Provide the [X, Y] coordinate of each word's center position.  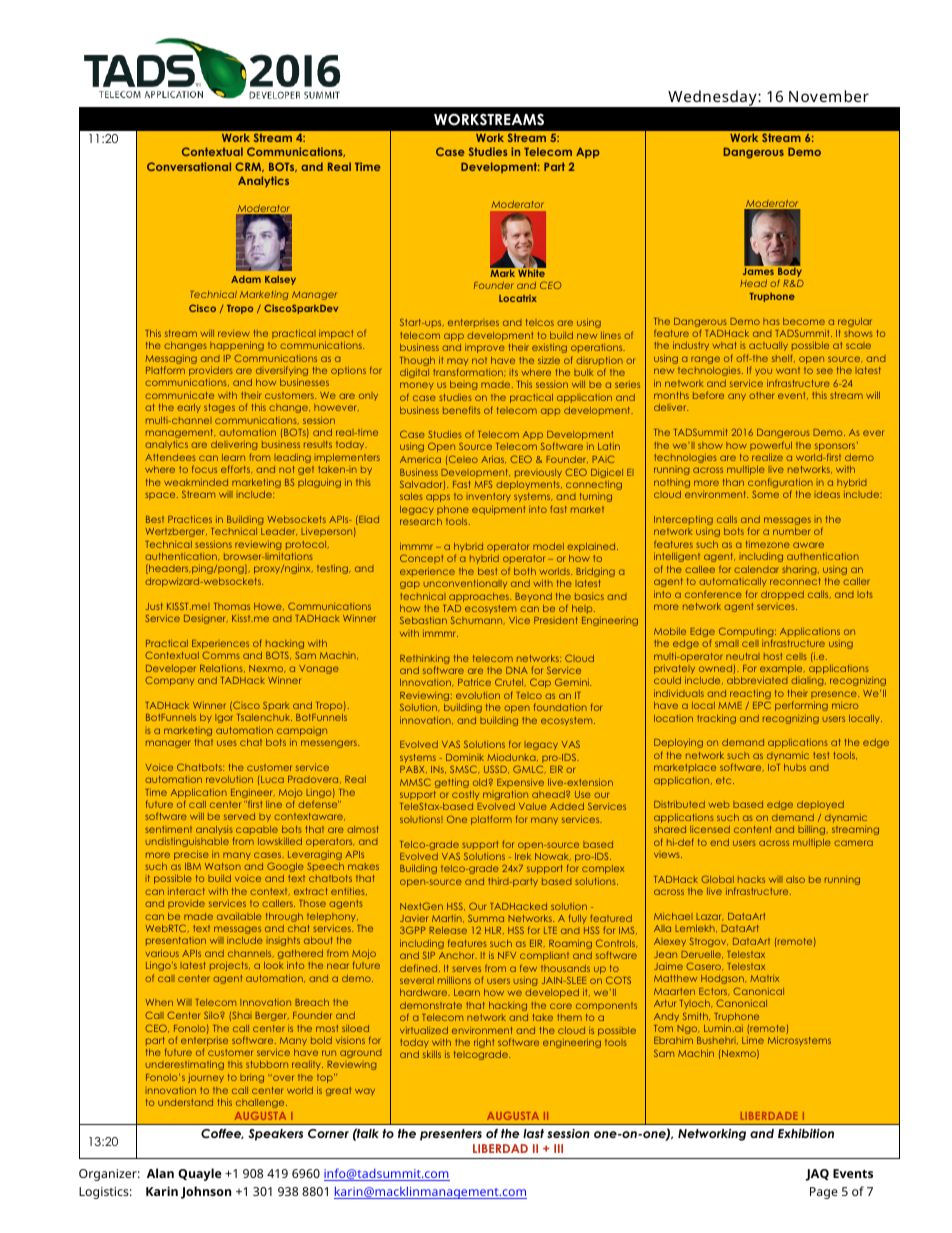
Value [533, 806]
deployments [529, 485]
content [753, 829]
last [533, 1133]
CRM [249, 167]
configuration [780, 484]
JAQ [817, 1175]
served [239, 816]
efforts [237, 469]
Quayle [200, 1174]
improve [485, 348]
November [829, 96]
